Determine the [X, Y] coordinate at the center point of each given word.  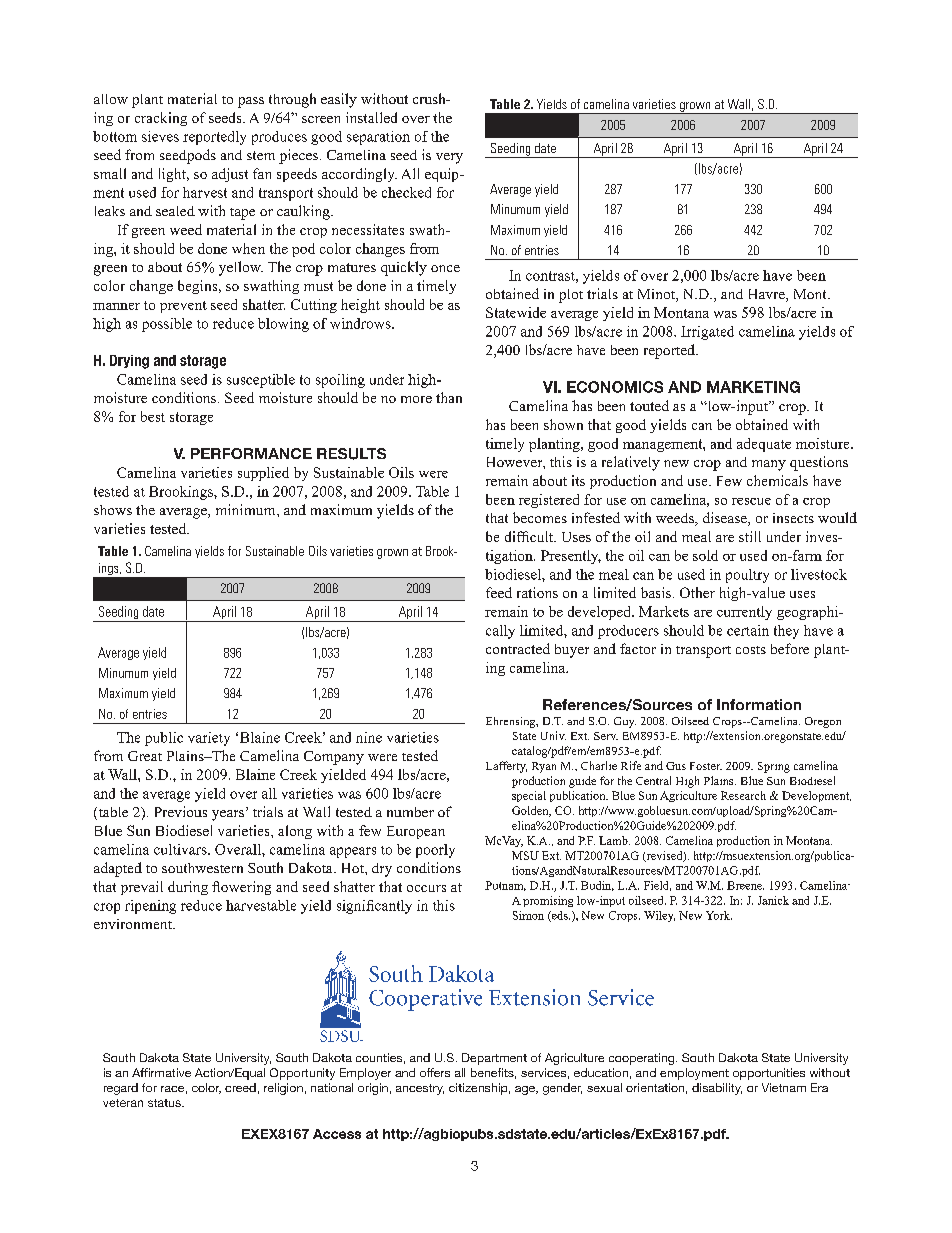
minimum [247, 509]
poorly [435, 851]
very [449, 158]
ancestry [420, 1089]
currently [744, 613]
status [165, 1103]
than [449, 397]
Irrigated [707, 333]
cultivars [181, 849]
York [719, 915]
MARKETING [753, 387]
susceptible [261, 381]
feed [499, 592]
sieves [160, 136]
